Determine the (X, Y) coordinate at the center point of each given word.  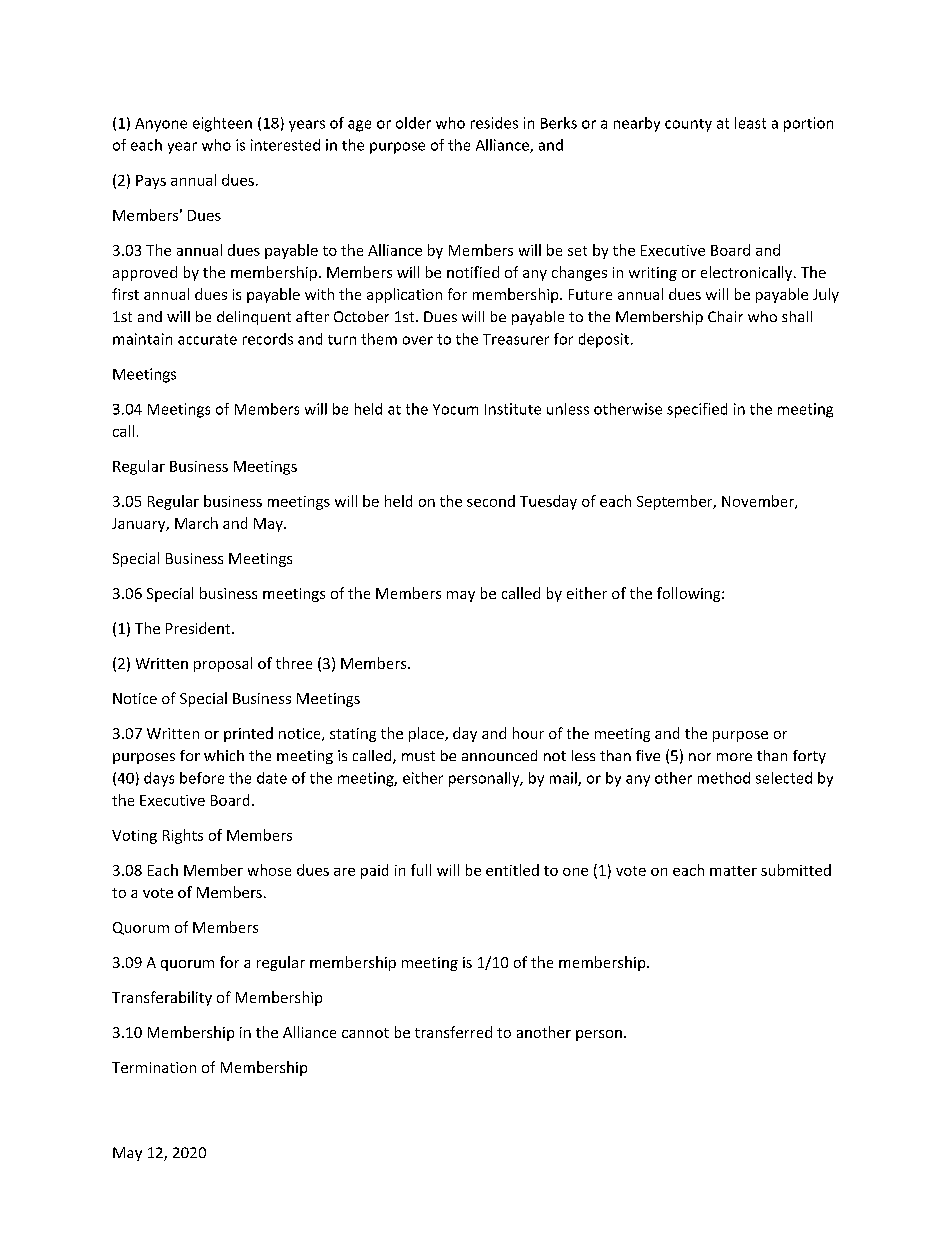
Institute (513, 409)
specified (697, 410)
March (196, 523)
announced (499, 755)
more (734, 757)
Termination (154, 1067)
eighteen (222, 124)
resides (494, 123)
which (224, 755)
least (750, 123)
